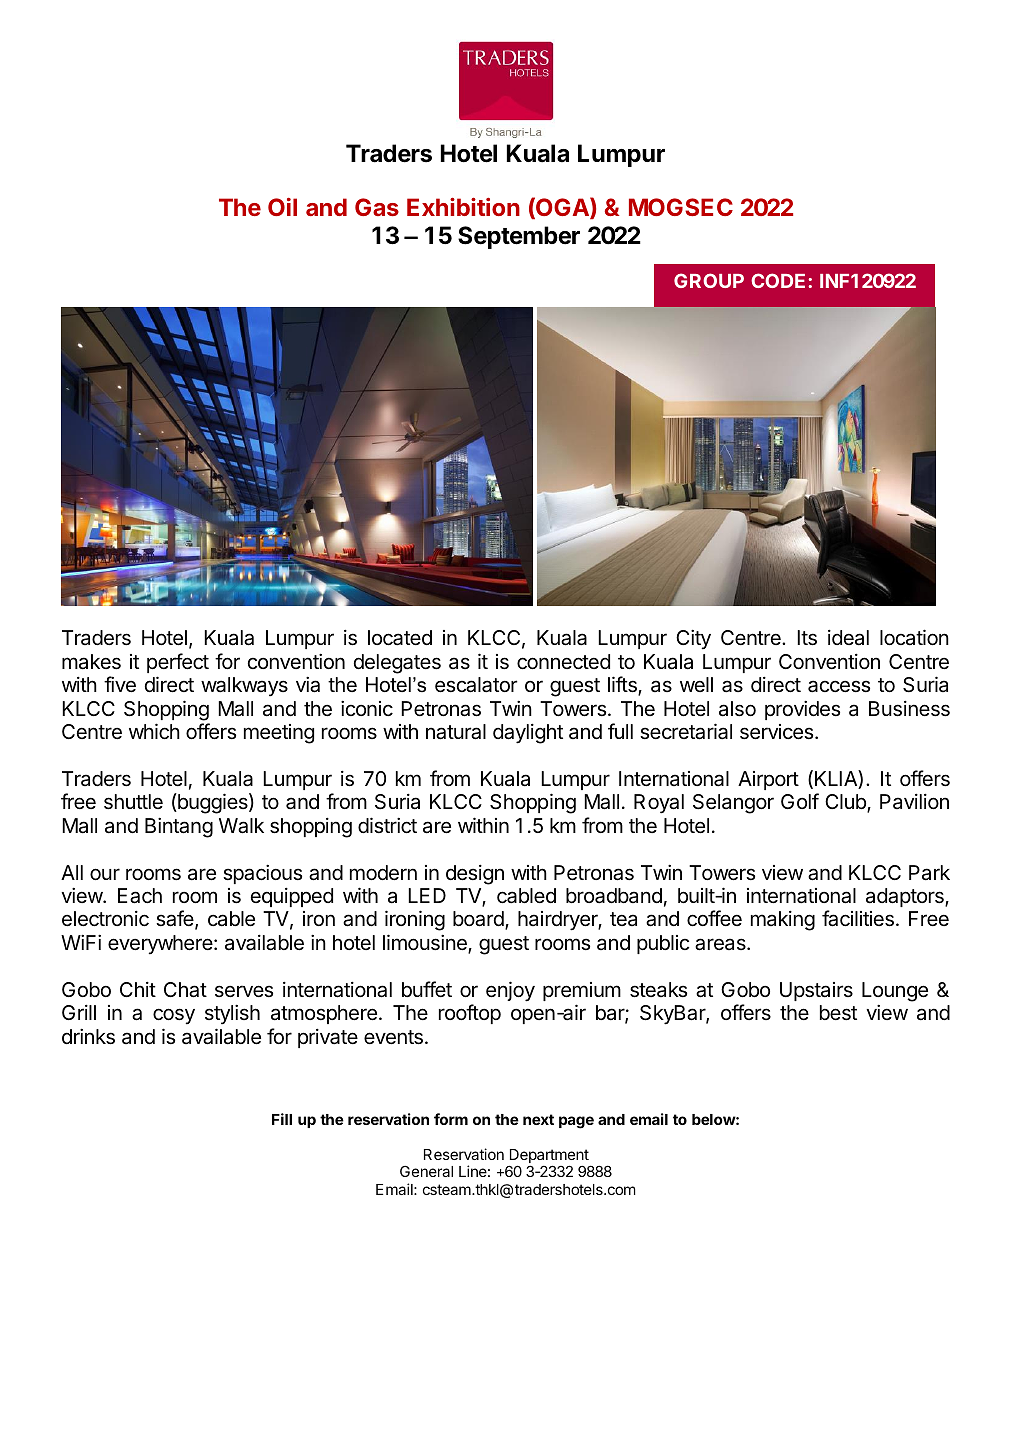 The image size is (1011, 1429). What do you see at coordinates (178, 663) in the screenshot?
I see `perfect` at bounding box center [178, 663].
